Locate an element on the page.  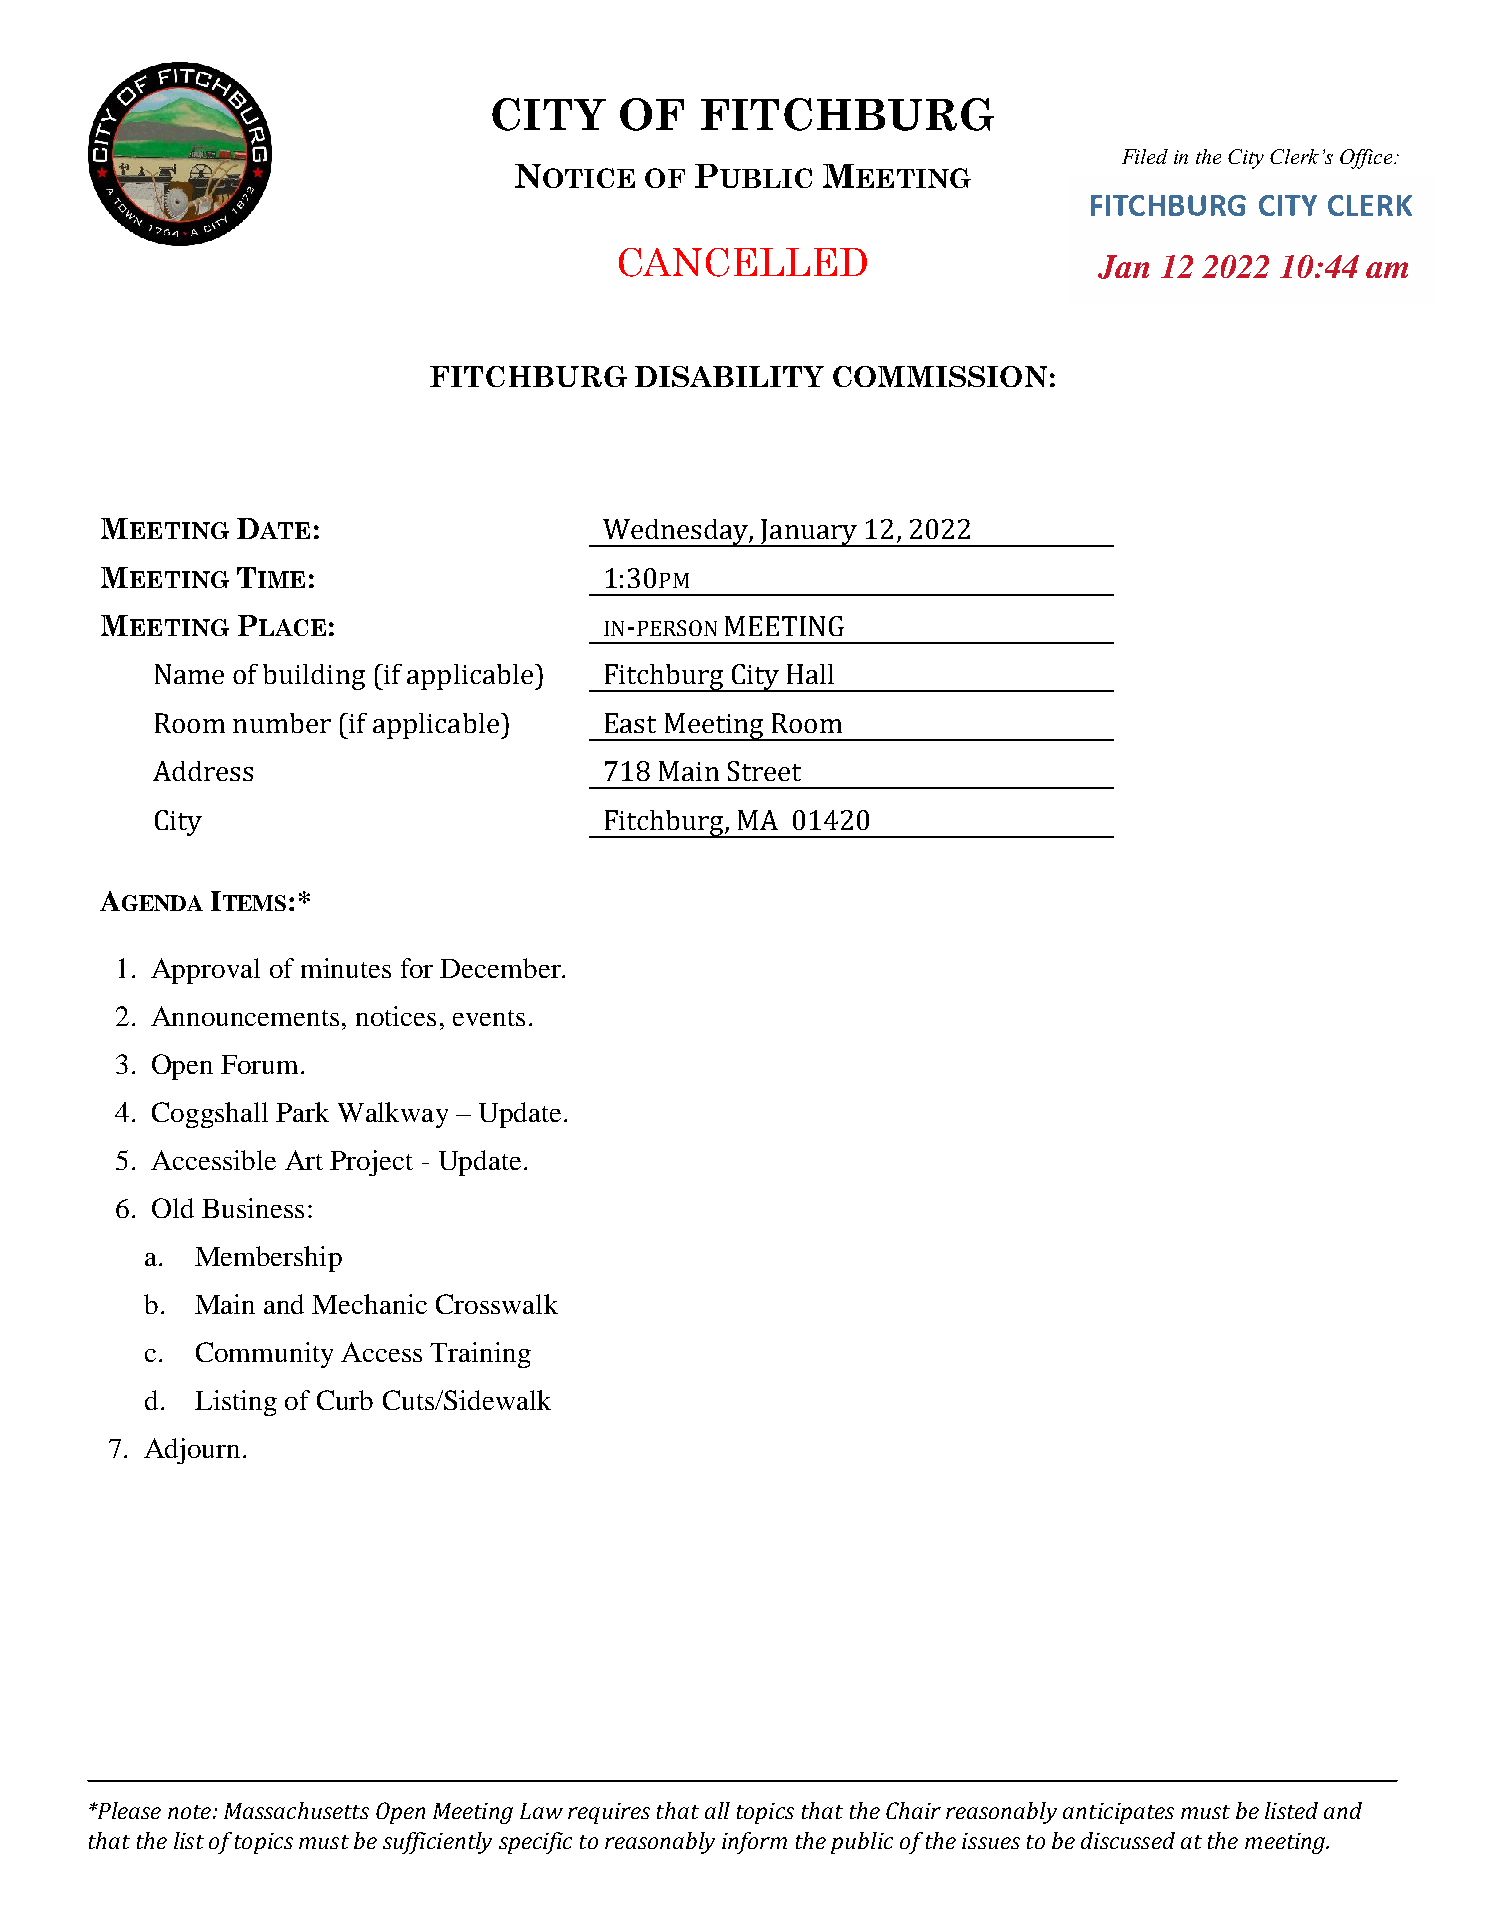
Training is located at coordinates (480, 1355).
